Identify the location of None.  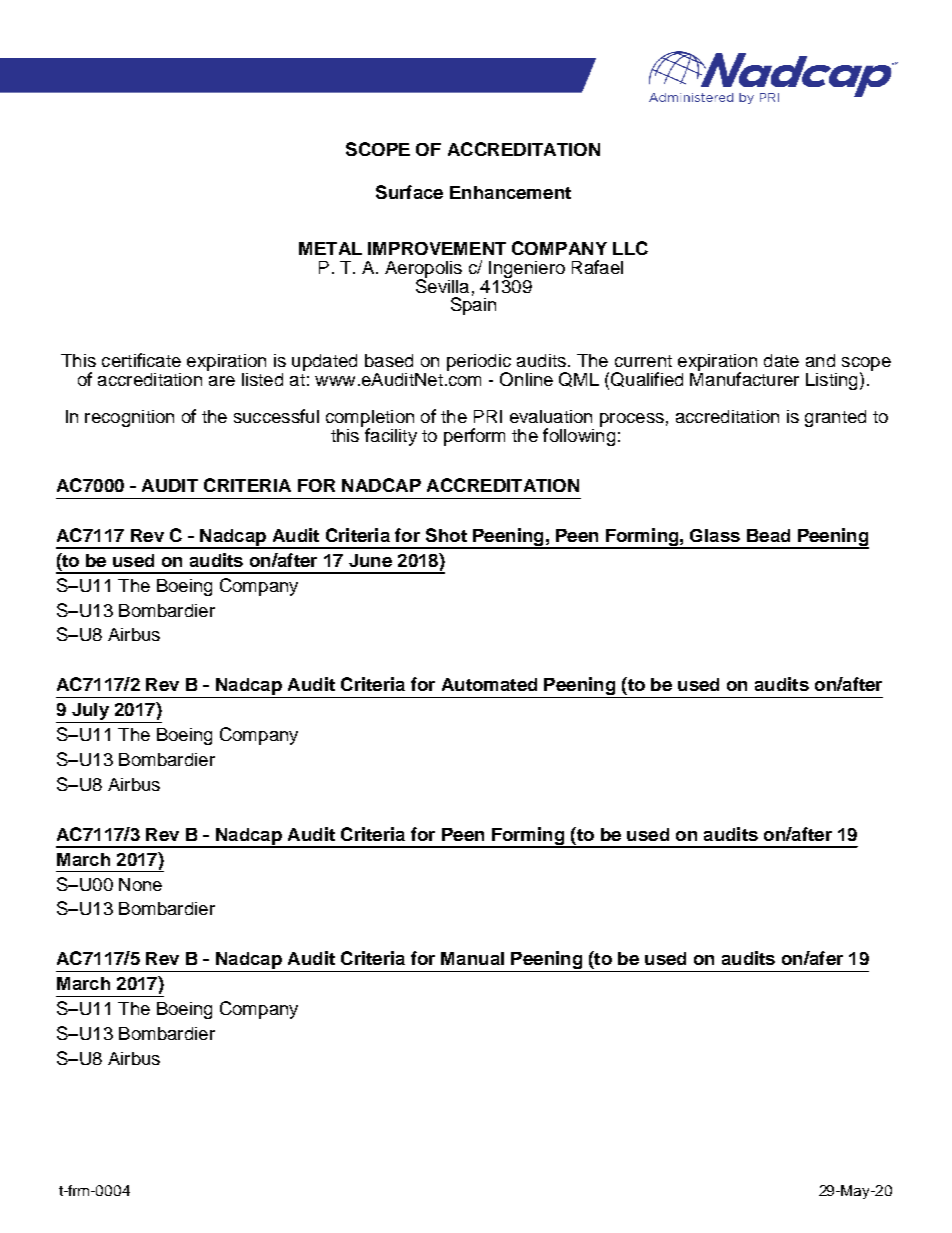
(140, 884).
